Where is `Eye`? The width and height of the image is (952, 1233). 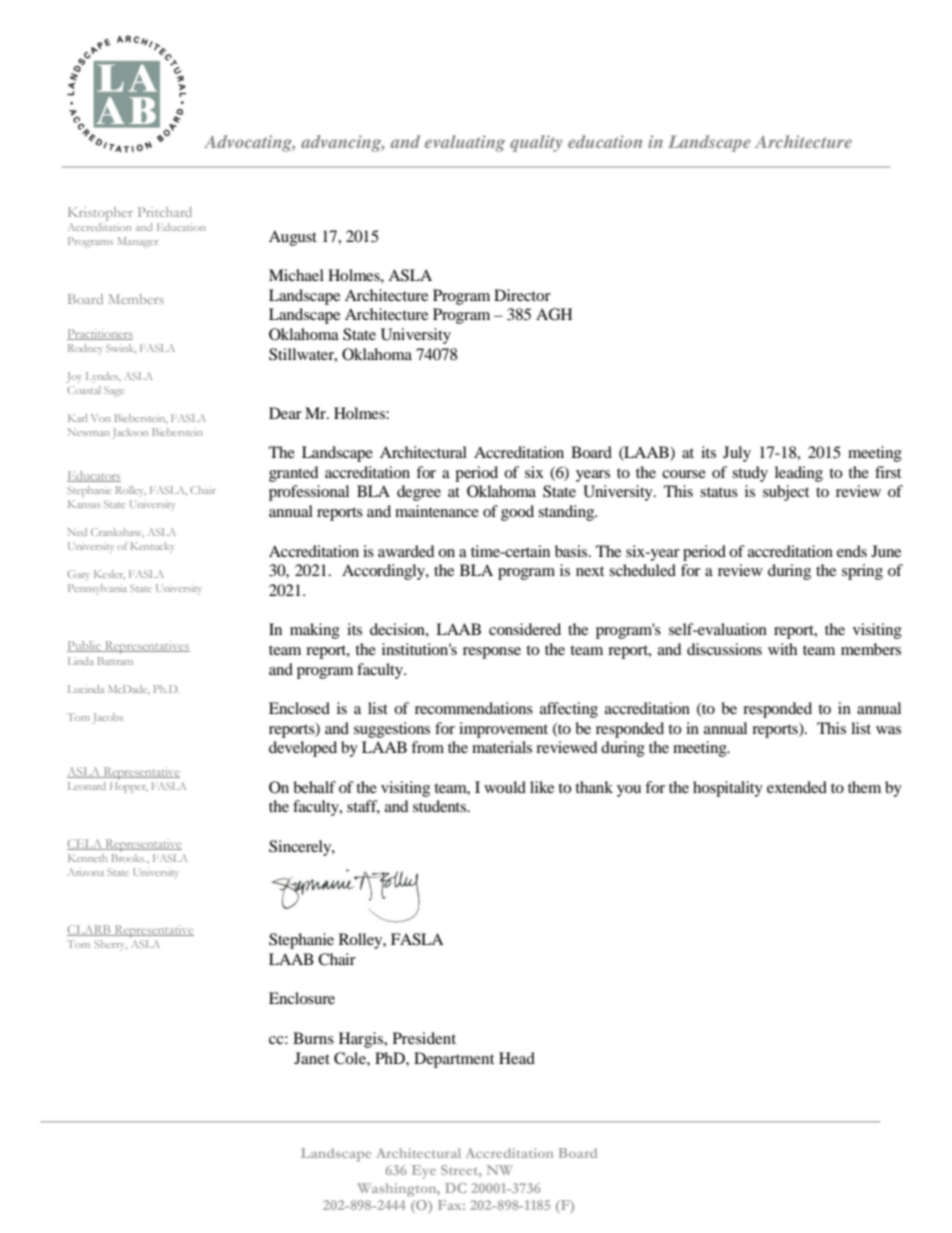 Eye is located at coordinates (424, 1172).
